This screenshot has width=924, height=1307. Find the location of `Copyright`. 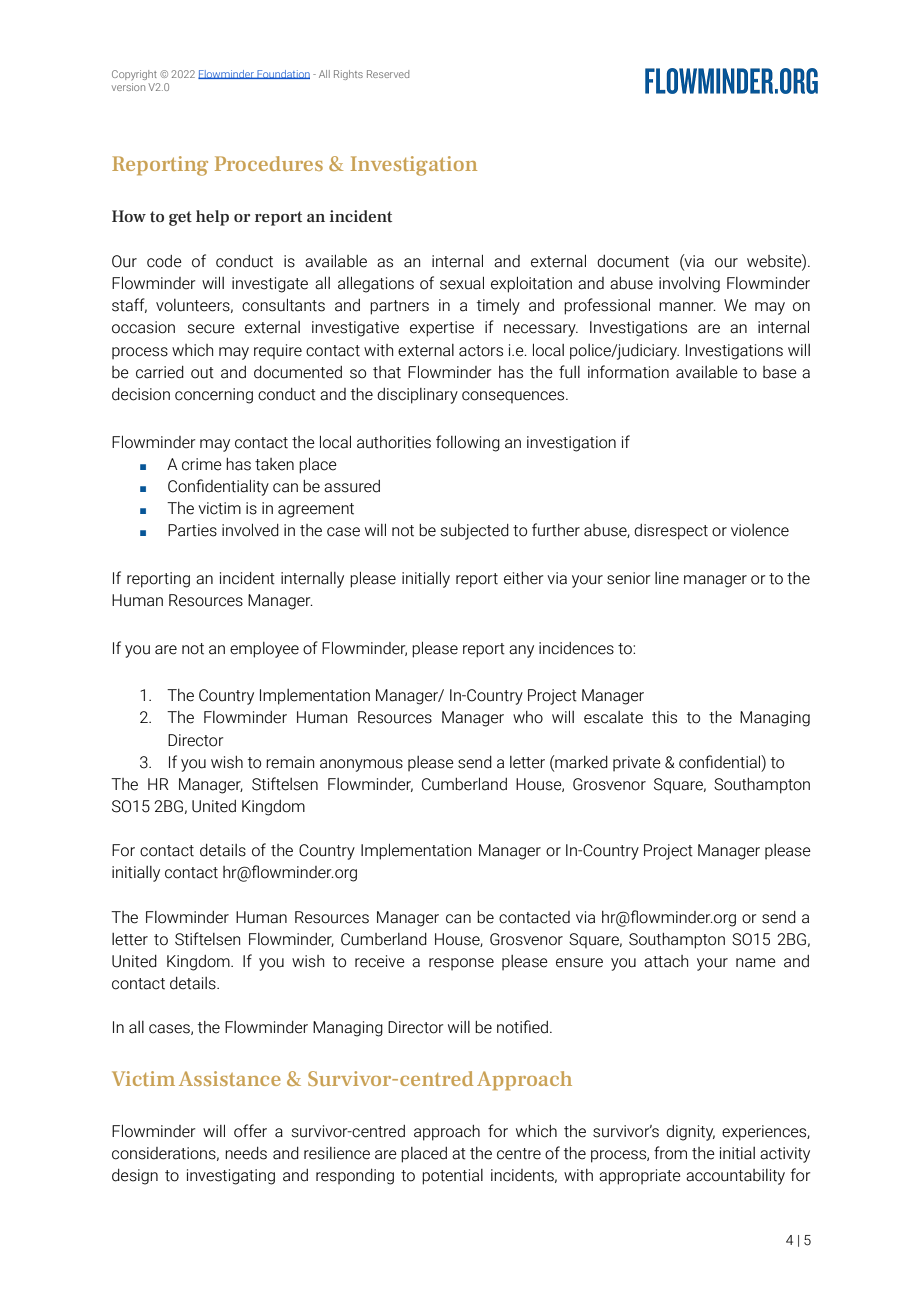

Copyright is located at coordinates (134, 75).
